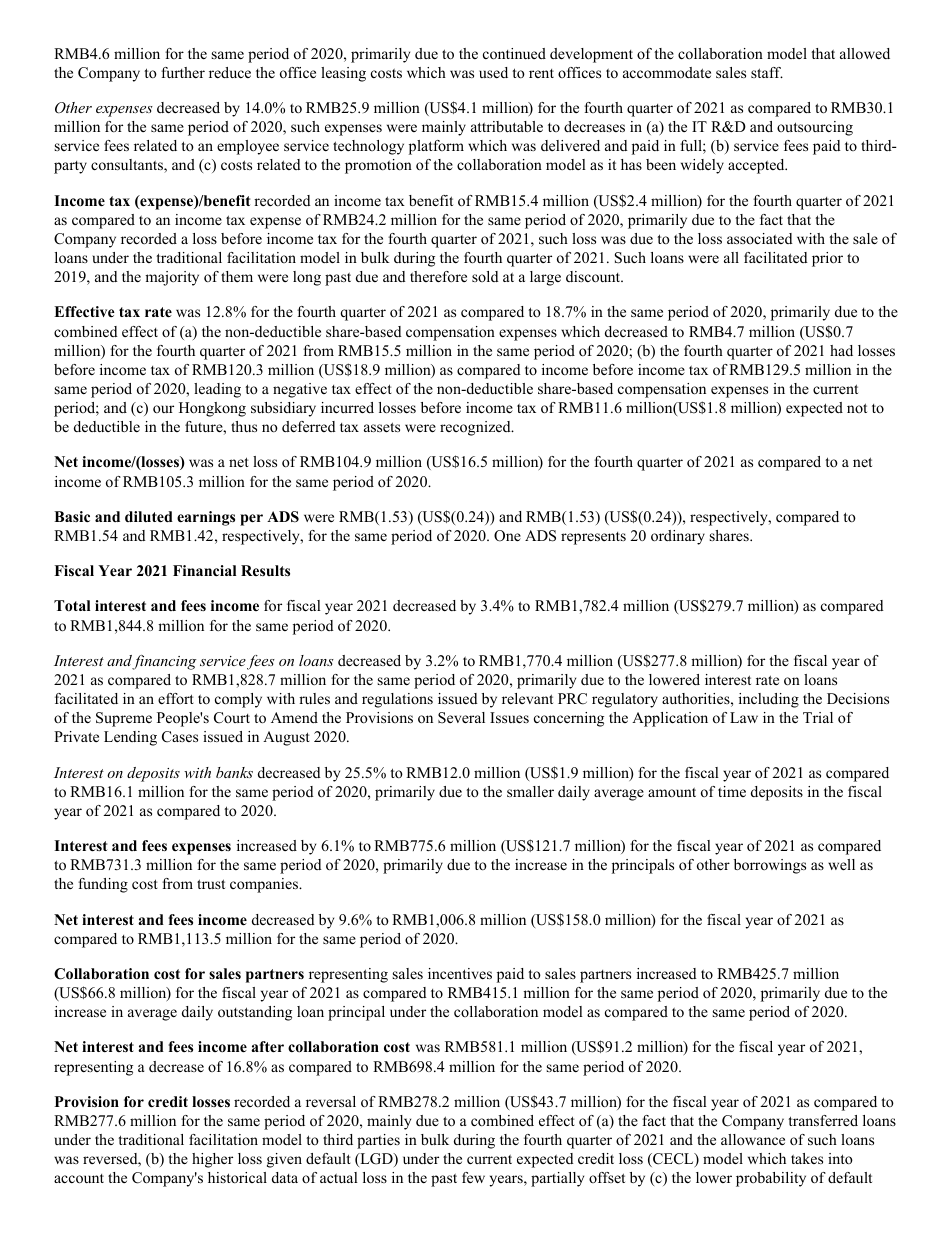 Image resolution: width=952 pixels, height=1233 pixels. Describe the element at coordinates (732, 791) in the screenshot. I see `time` at that location.
